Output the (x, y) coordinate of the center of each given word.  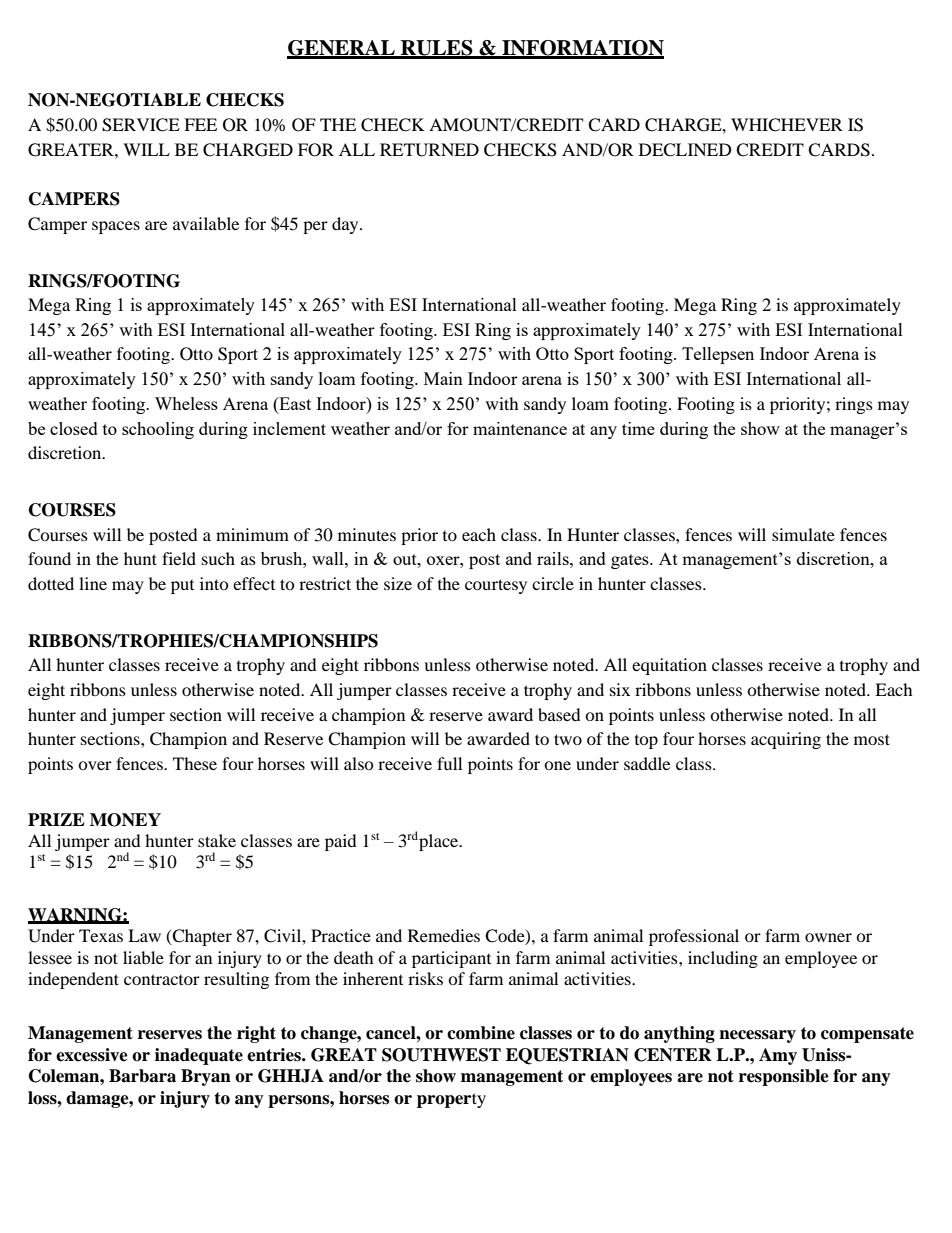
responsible (784, 1077)
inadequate (199, 1056)
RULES (437, 49)
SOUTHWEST (441, 1055)
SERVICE (141, 125)
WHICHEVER (787, 125)
